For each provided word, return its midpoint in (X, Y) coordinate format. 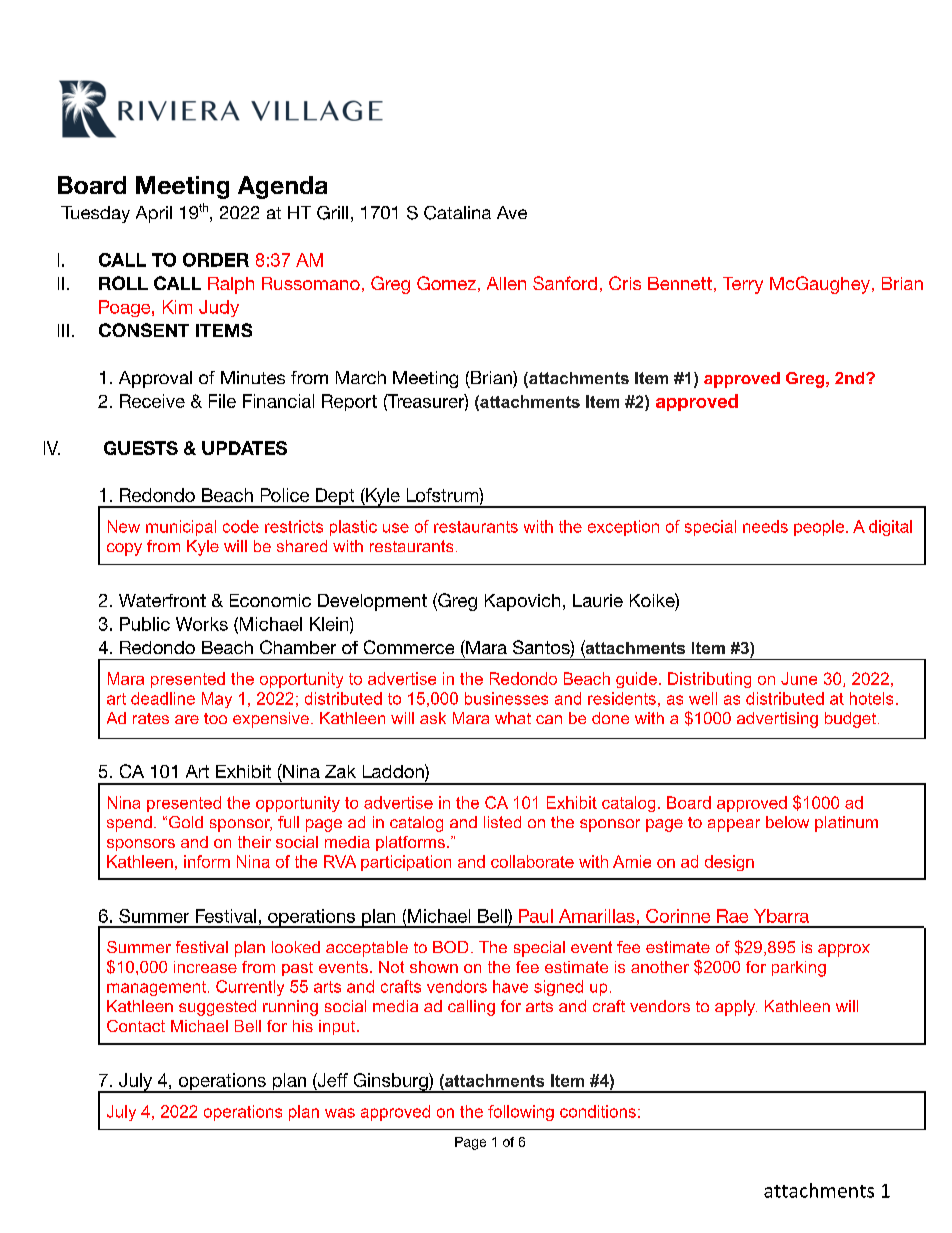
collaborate (532, 861)
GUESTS (141, 448)
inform (207, 861)
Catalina (457, 213)
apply (736, 1008)
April (154, 214)
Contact (136, 1026)
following (521, 1113)
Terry (743, 285)
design (729, 863)
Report (349, 402)
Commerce (409, 647)
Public (145, 624)
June (799, 678)
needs (765, 526)
